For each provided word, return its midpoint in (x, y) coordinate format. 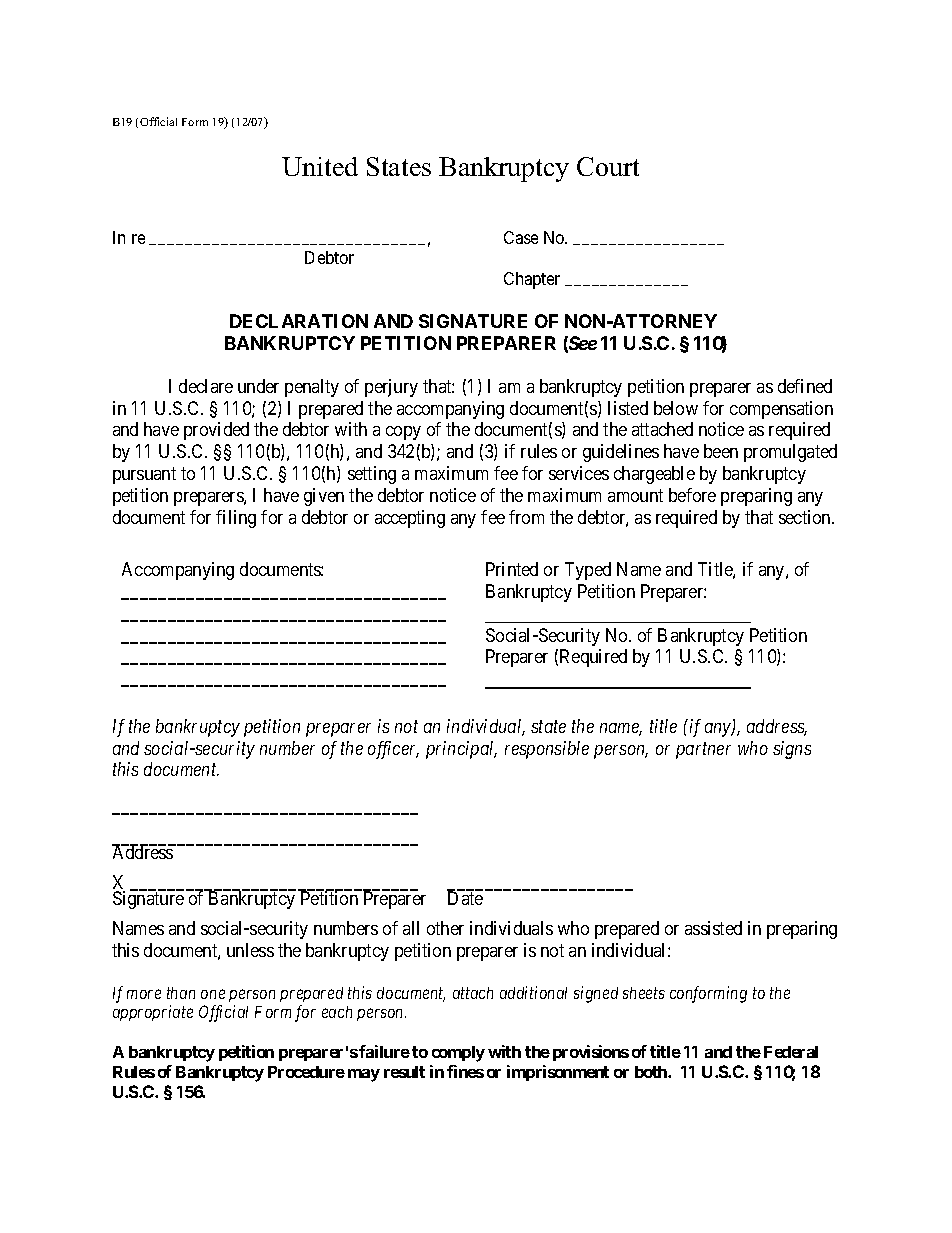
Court (608, 166)
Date (465, 897)
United (320, 166)
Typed (588, 571)
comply (458, 1054)
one (213, 994)
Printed (512, 569)
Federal (791, 1052)
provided (216, 431)
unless (250, 950)
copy (403, 433)
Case (521, 237)
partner (703, 751)
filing (236, 519)
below (676, 408)
